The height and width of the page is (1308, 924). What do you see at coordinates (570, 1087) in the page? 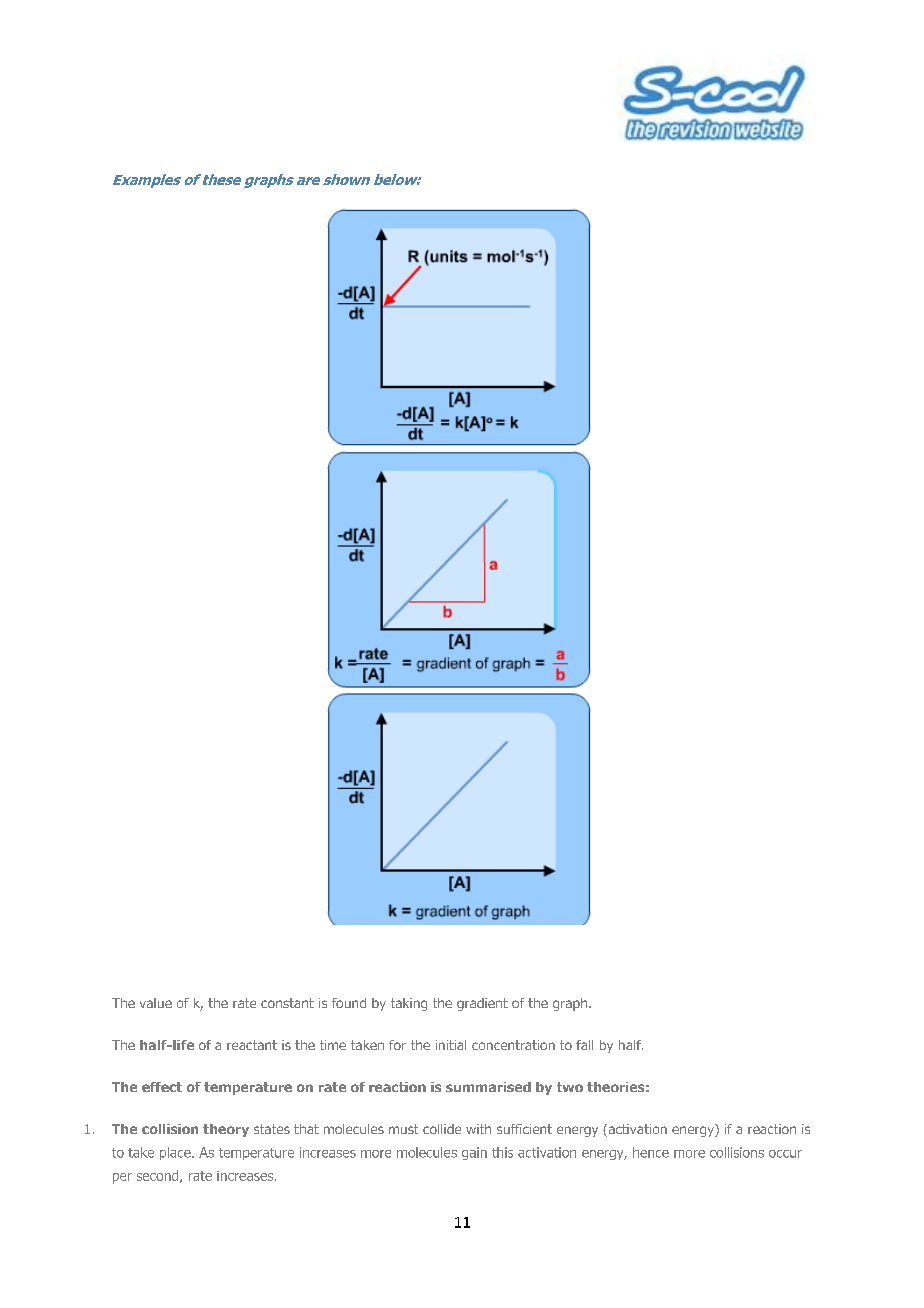
I see `two` at bounding box center [570, 1087].
